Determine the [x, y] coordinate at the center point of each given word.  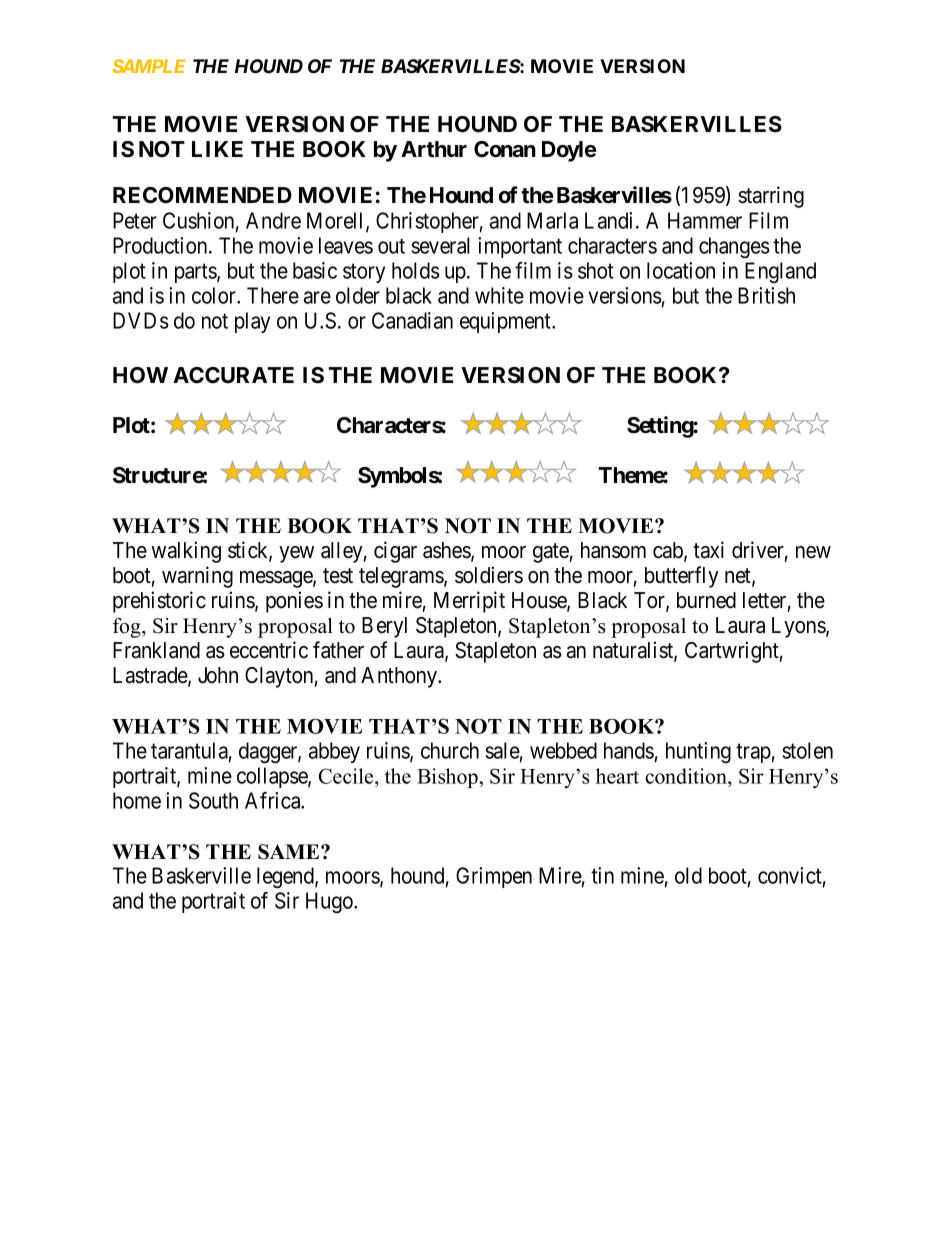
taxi [708, 550]
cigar [395, 552]
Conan [505, 149]
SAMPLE [149, 66]
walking [186, 552]
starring [771, 197]
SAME [290, 852]
